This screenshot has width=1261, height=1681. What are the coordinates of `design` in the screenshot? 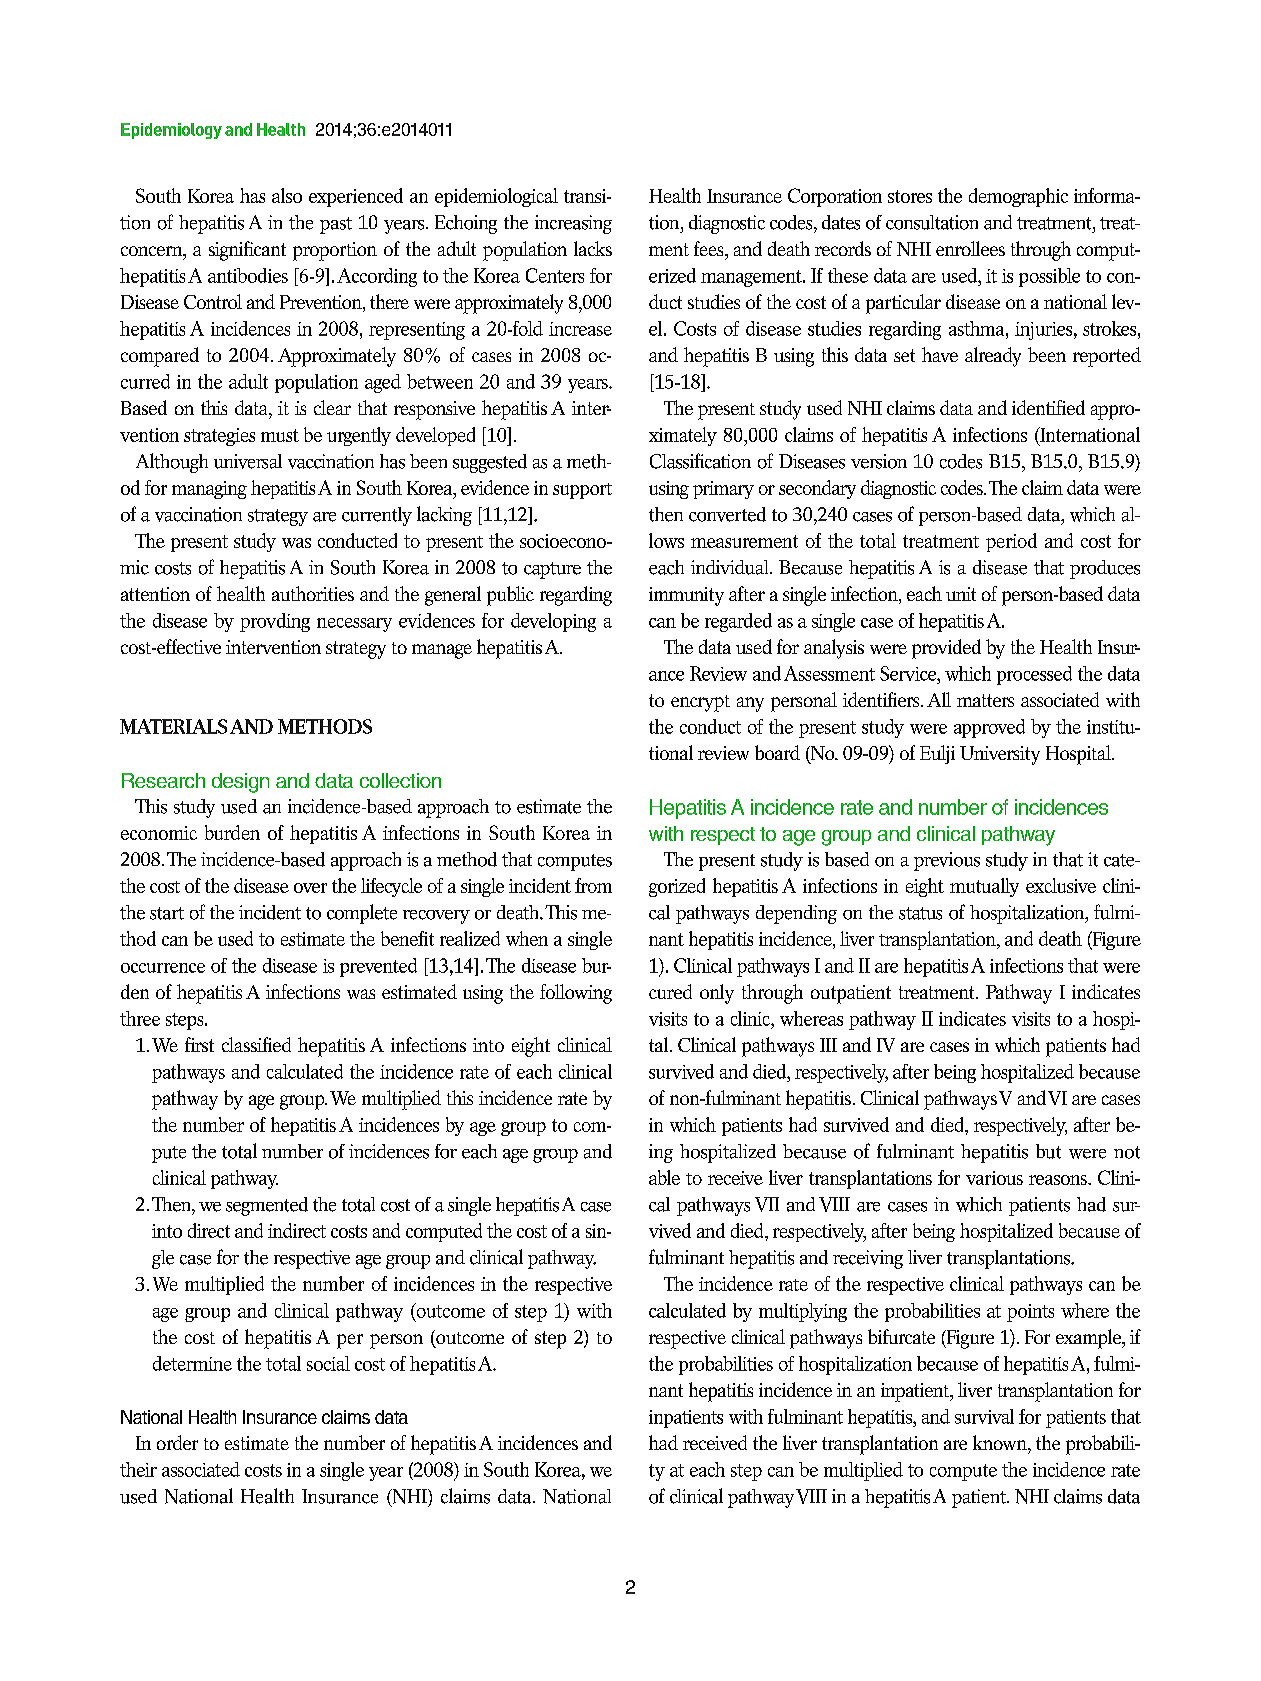 It's located at (240, 783).
